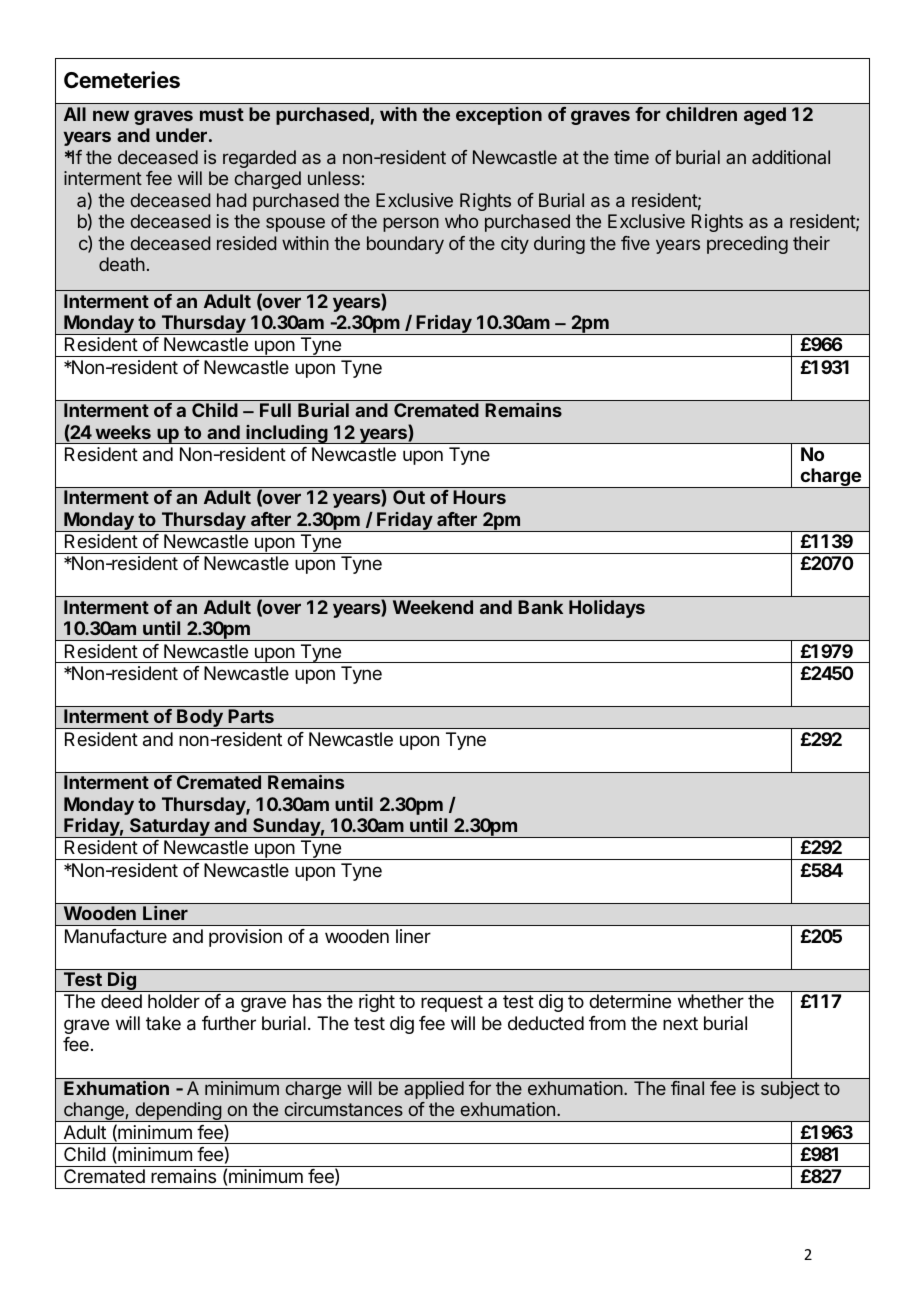 This screenshot has height=1308, width=924. What do you see at coordinates (178, 1112) in the screenshot?
I see `depending` at bounding box center [178, 1112].
